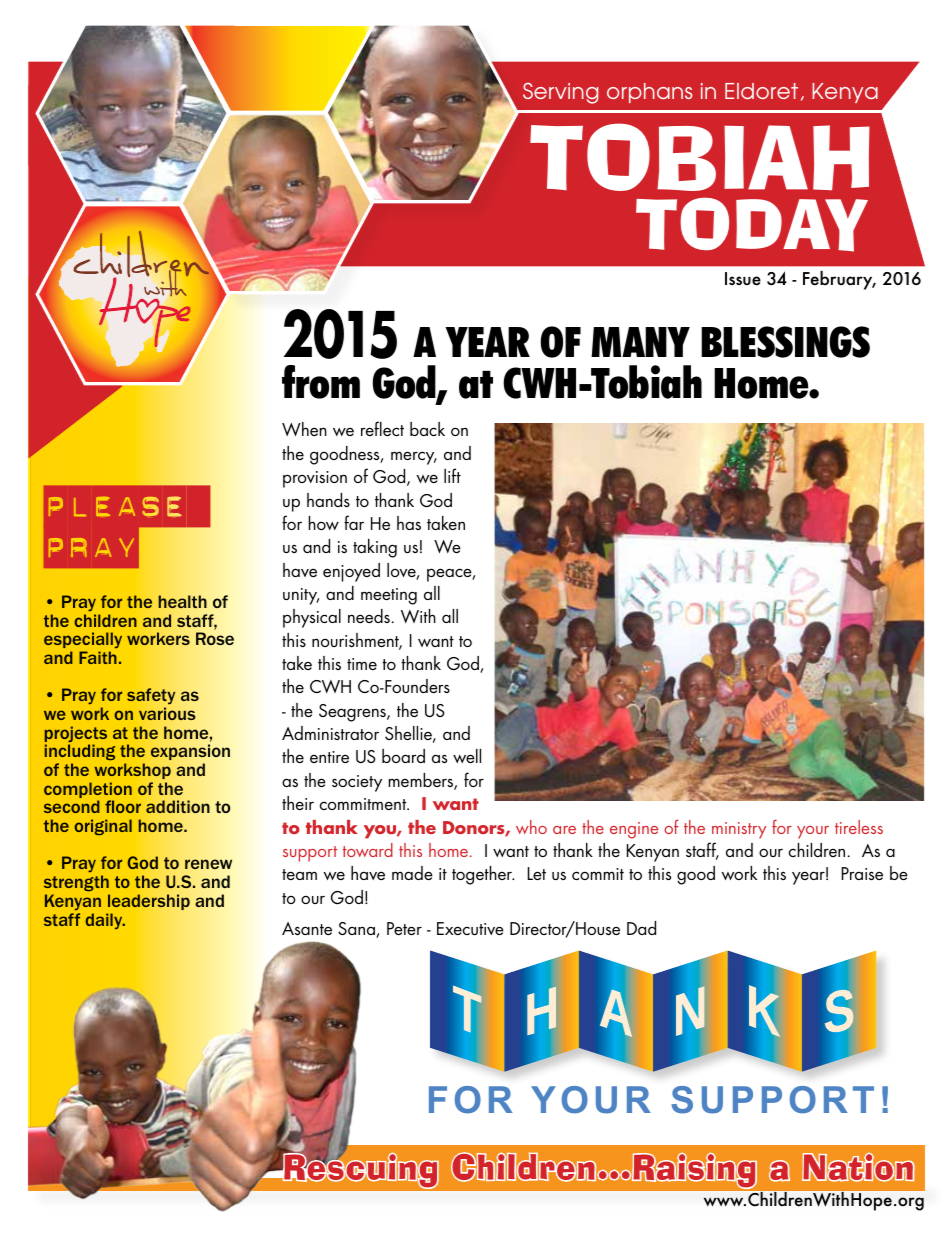 The image size is (952, 1233). I want to click on health, so click(182, 601).
